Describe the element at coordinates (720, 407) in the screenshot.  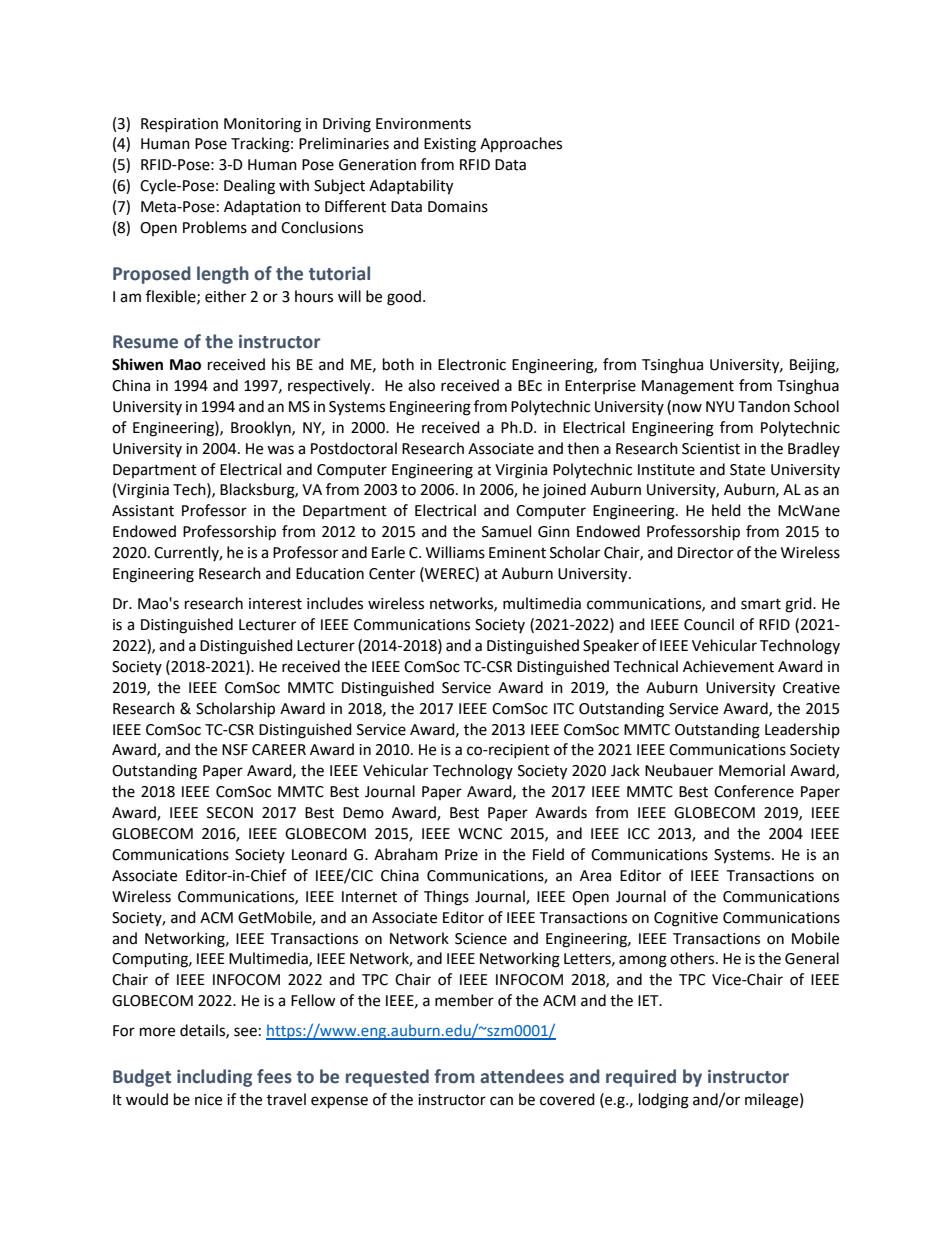
I see `NYU` at that location.
